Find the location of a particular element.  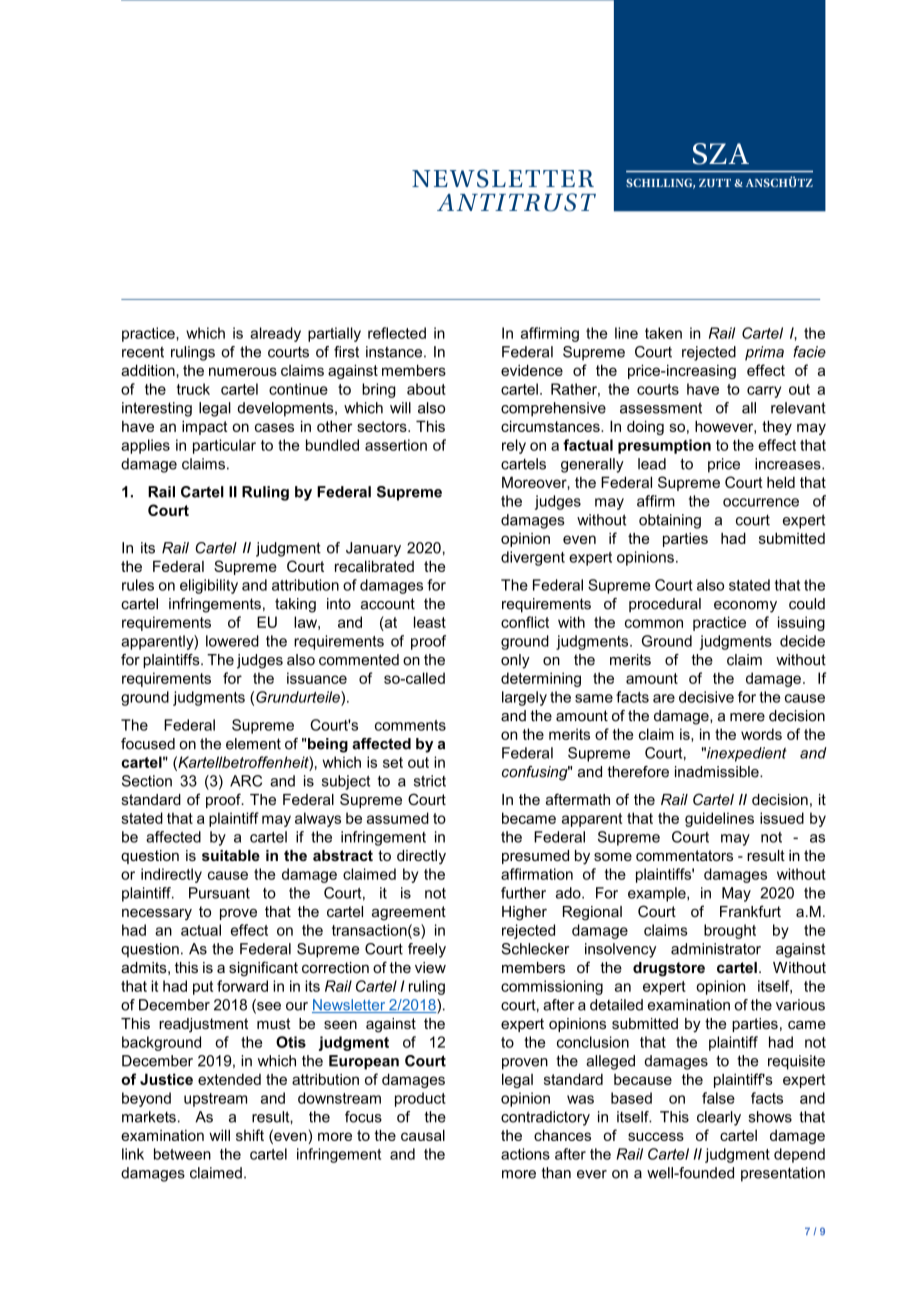

strict is located at coordinates (430, 781).
